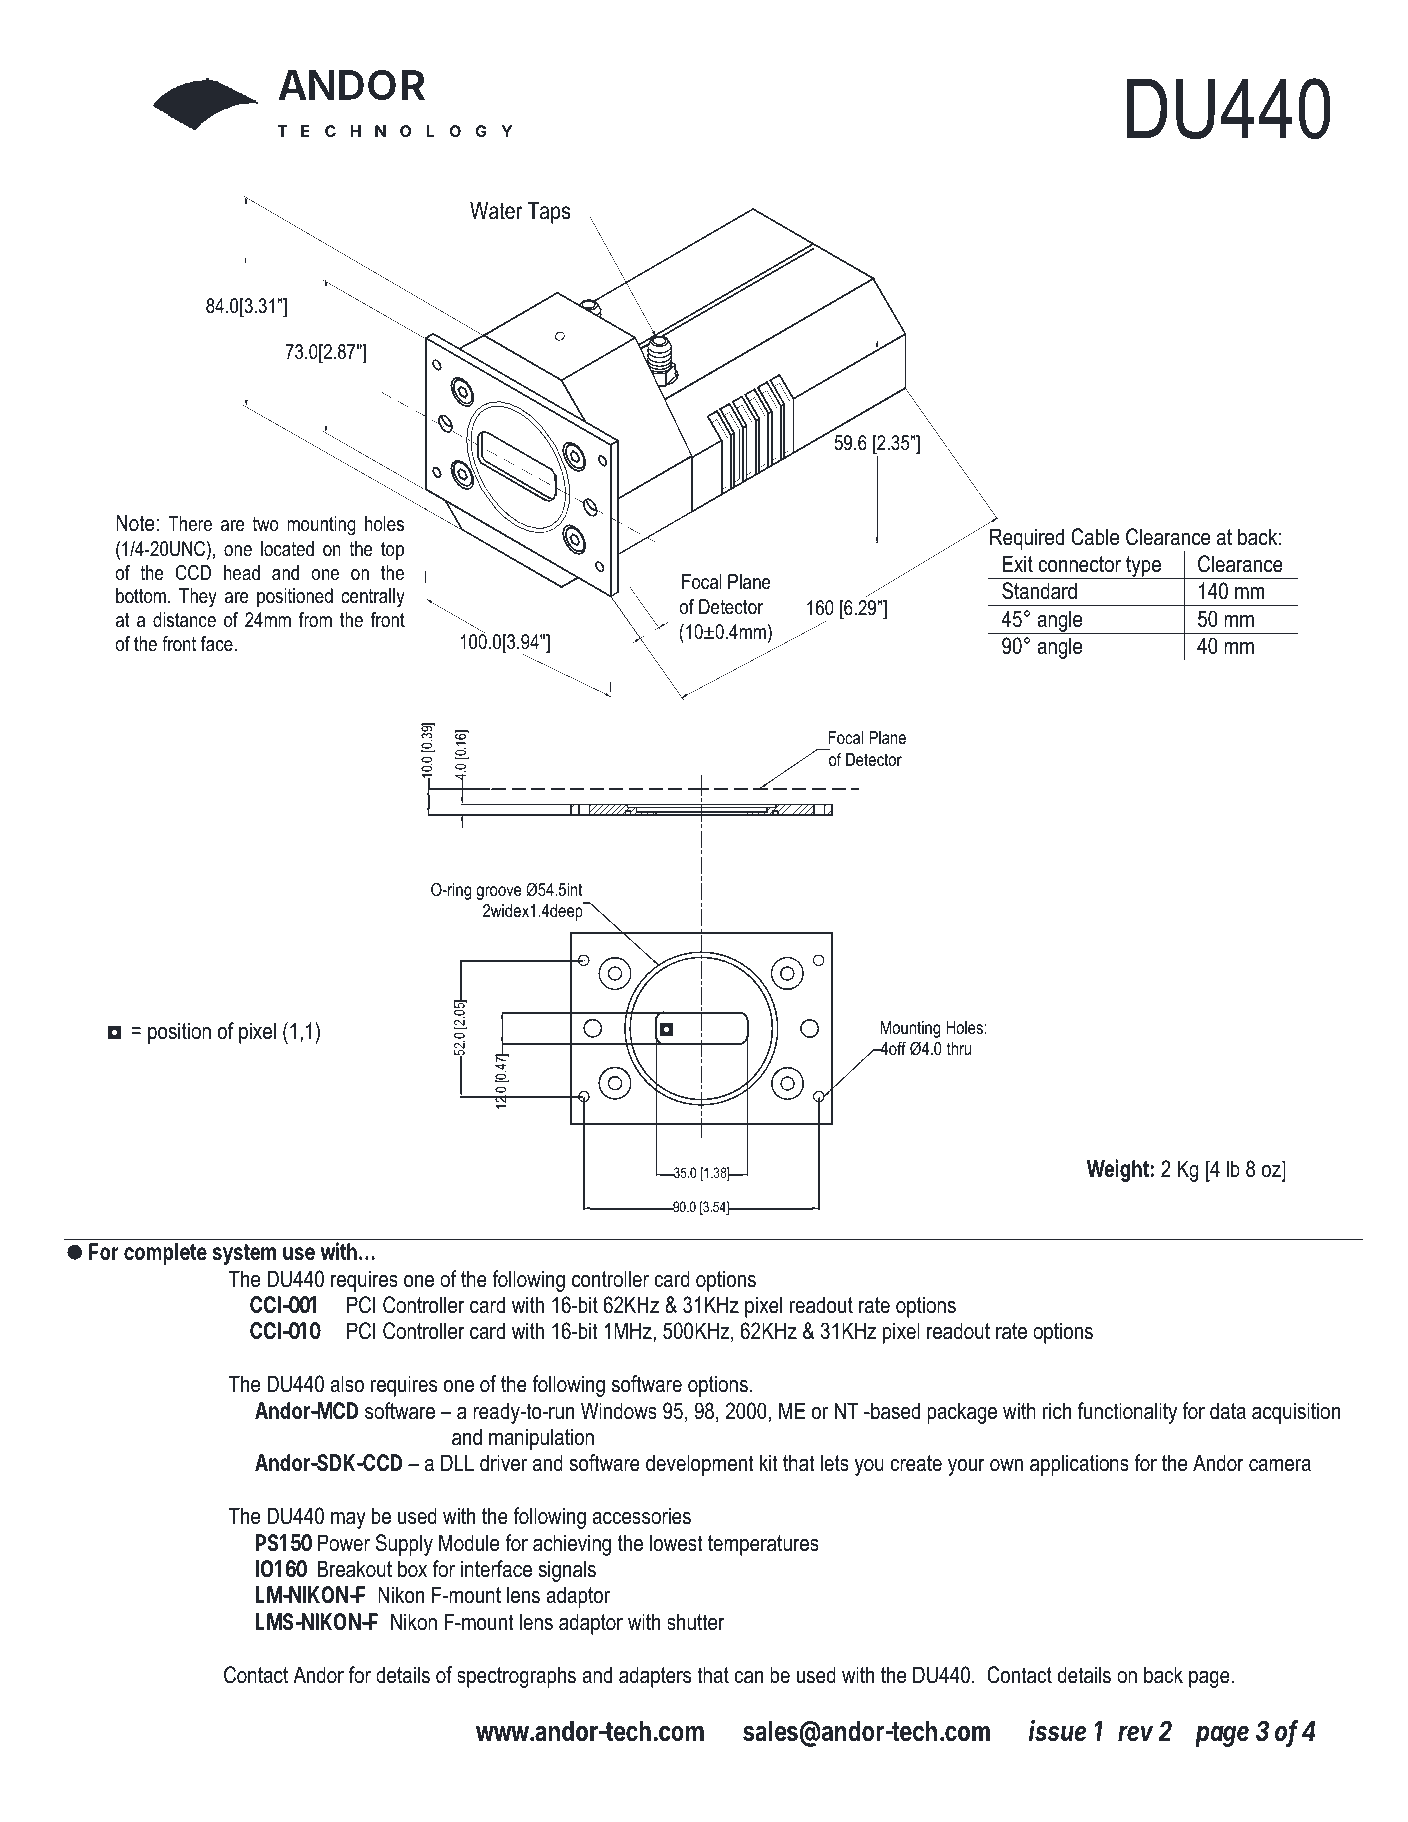  I want to click on Weight, so click(1118, 1170).
